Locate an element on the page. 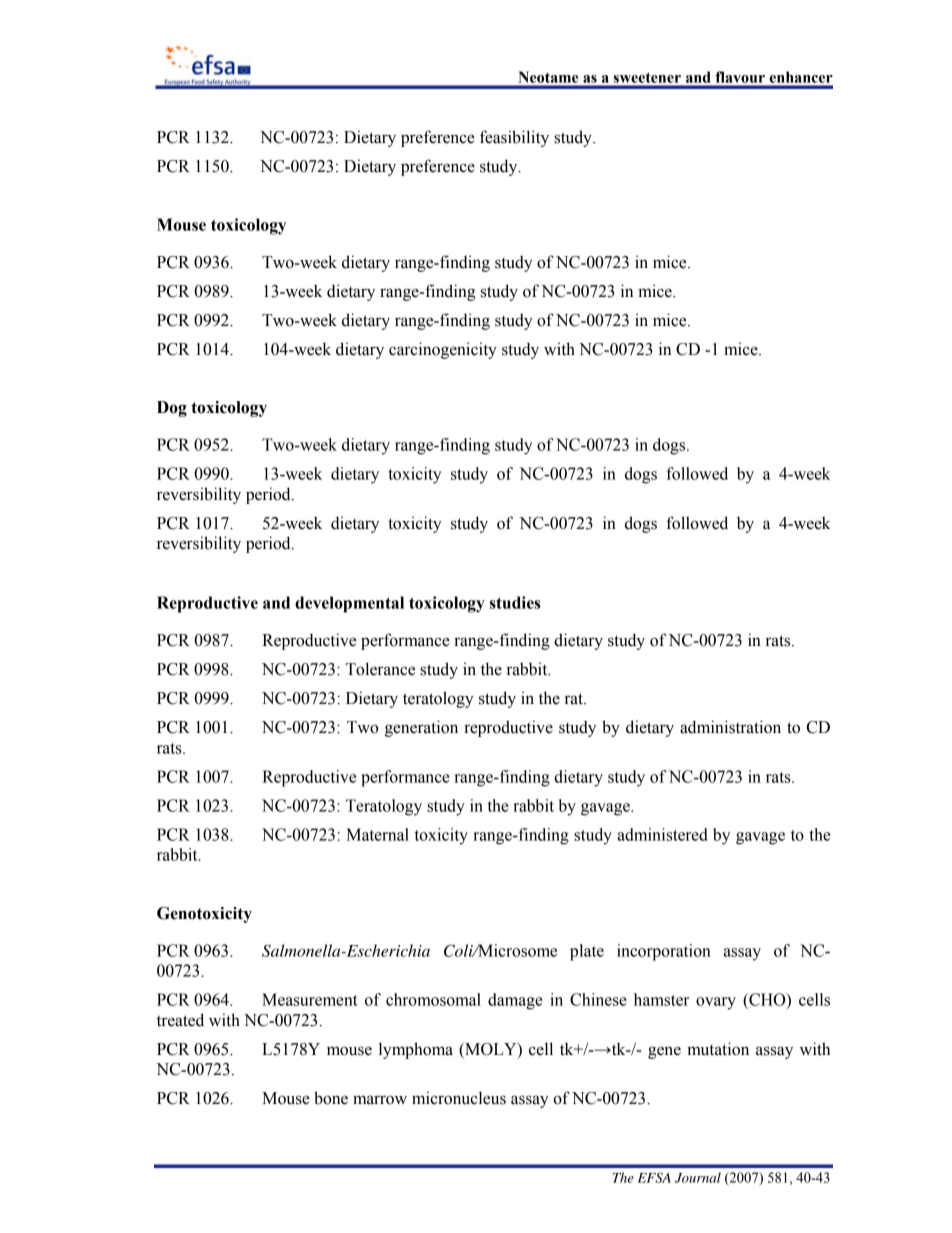 The image size is (952, 1233). studies is located at coordinates (515, 602).
